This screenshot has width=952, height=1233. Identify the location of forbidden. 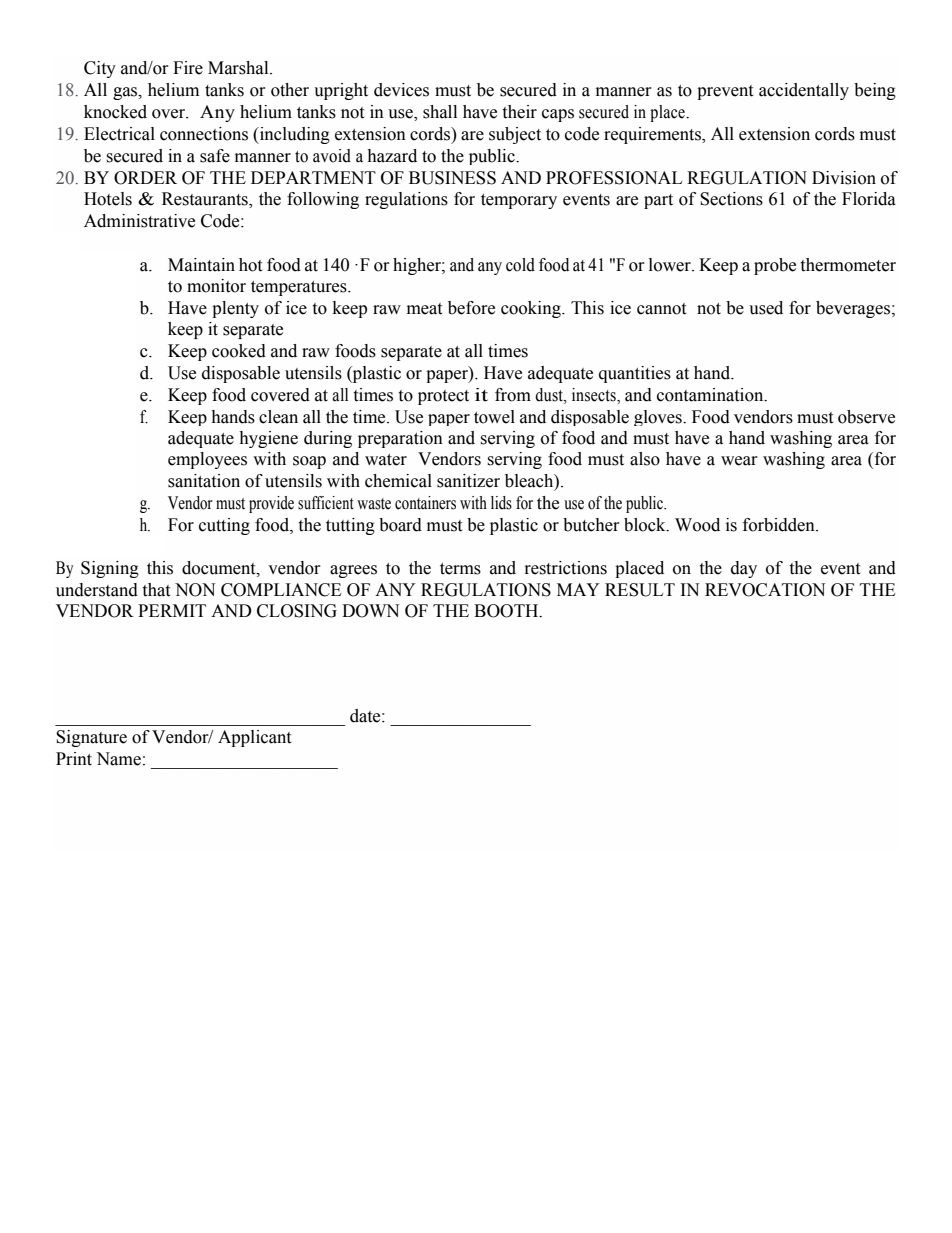
(780, 525).
